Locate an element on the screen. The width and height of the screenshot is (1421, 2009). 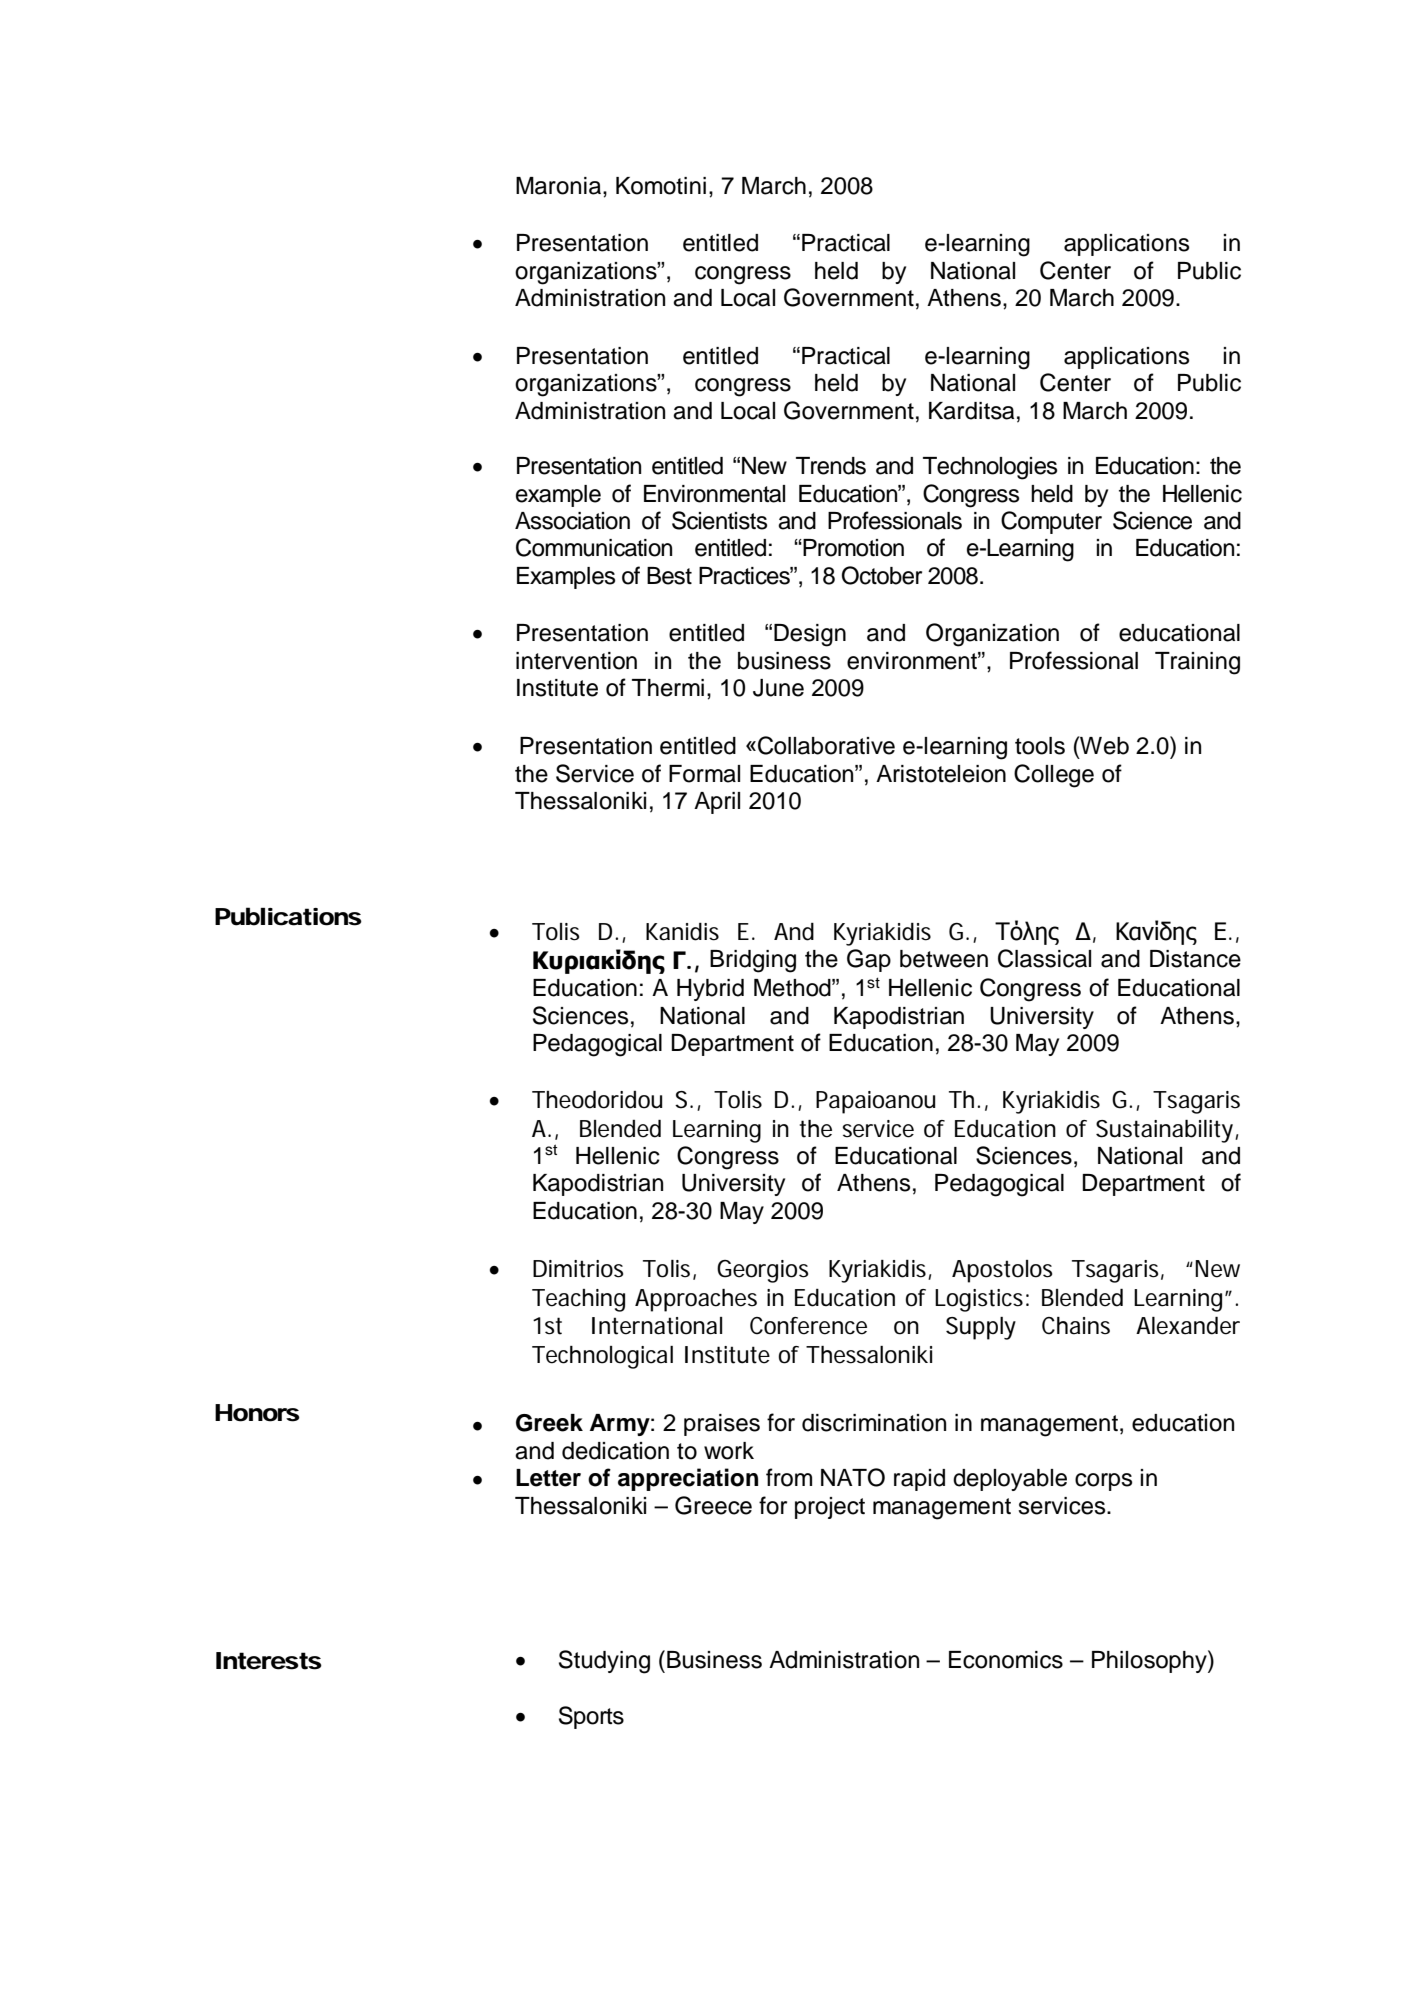
Collaborative is located at coordinates (826, 745).
